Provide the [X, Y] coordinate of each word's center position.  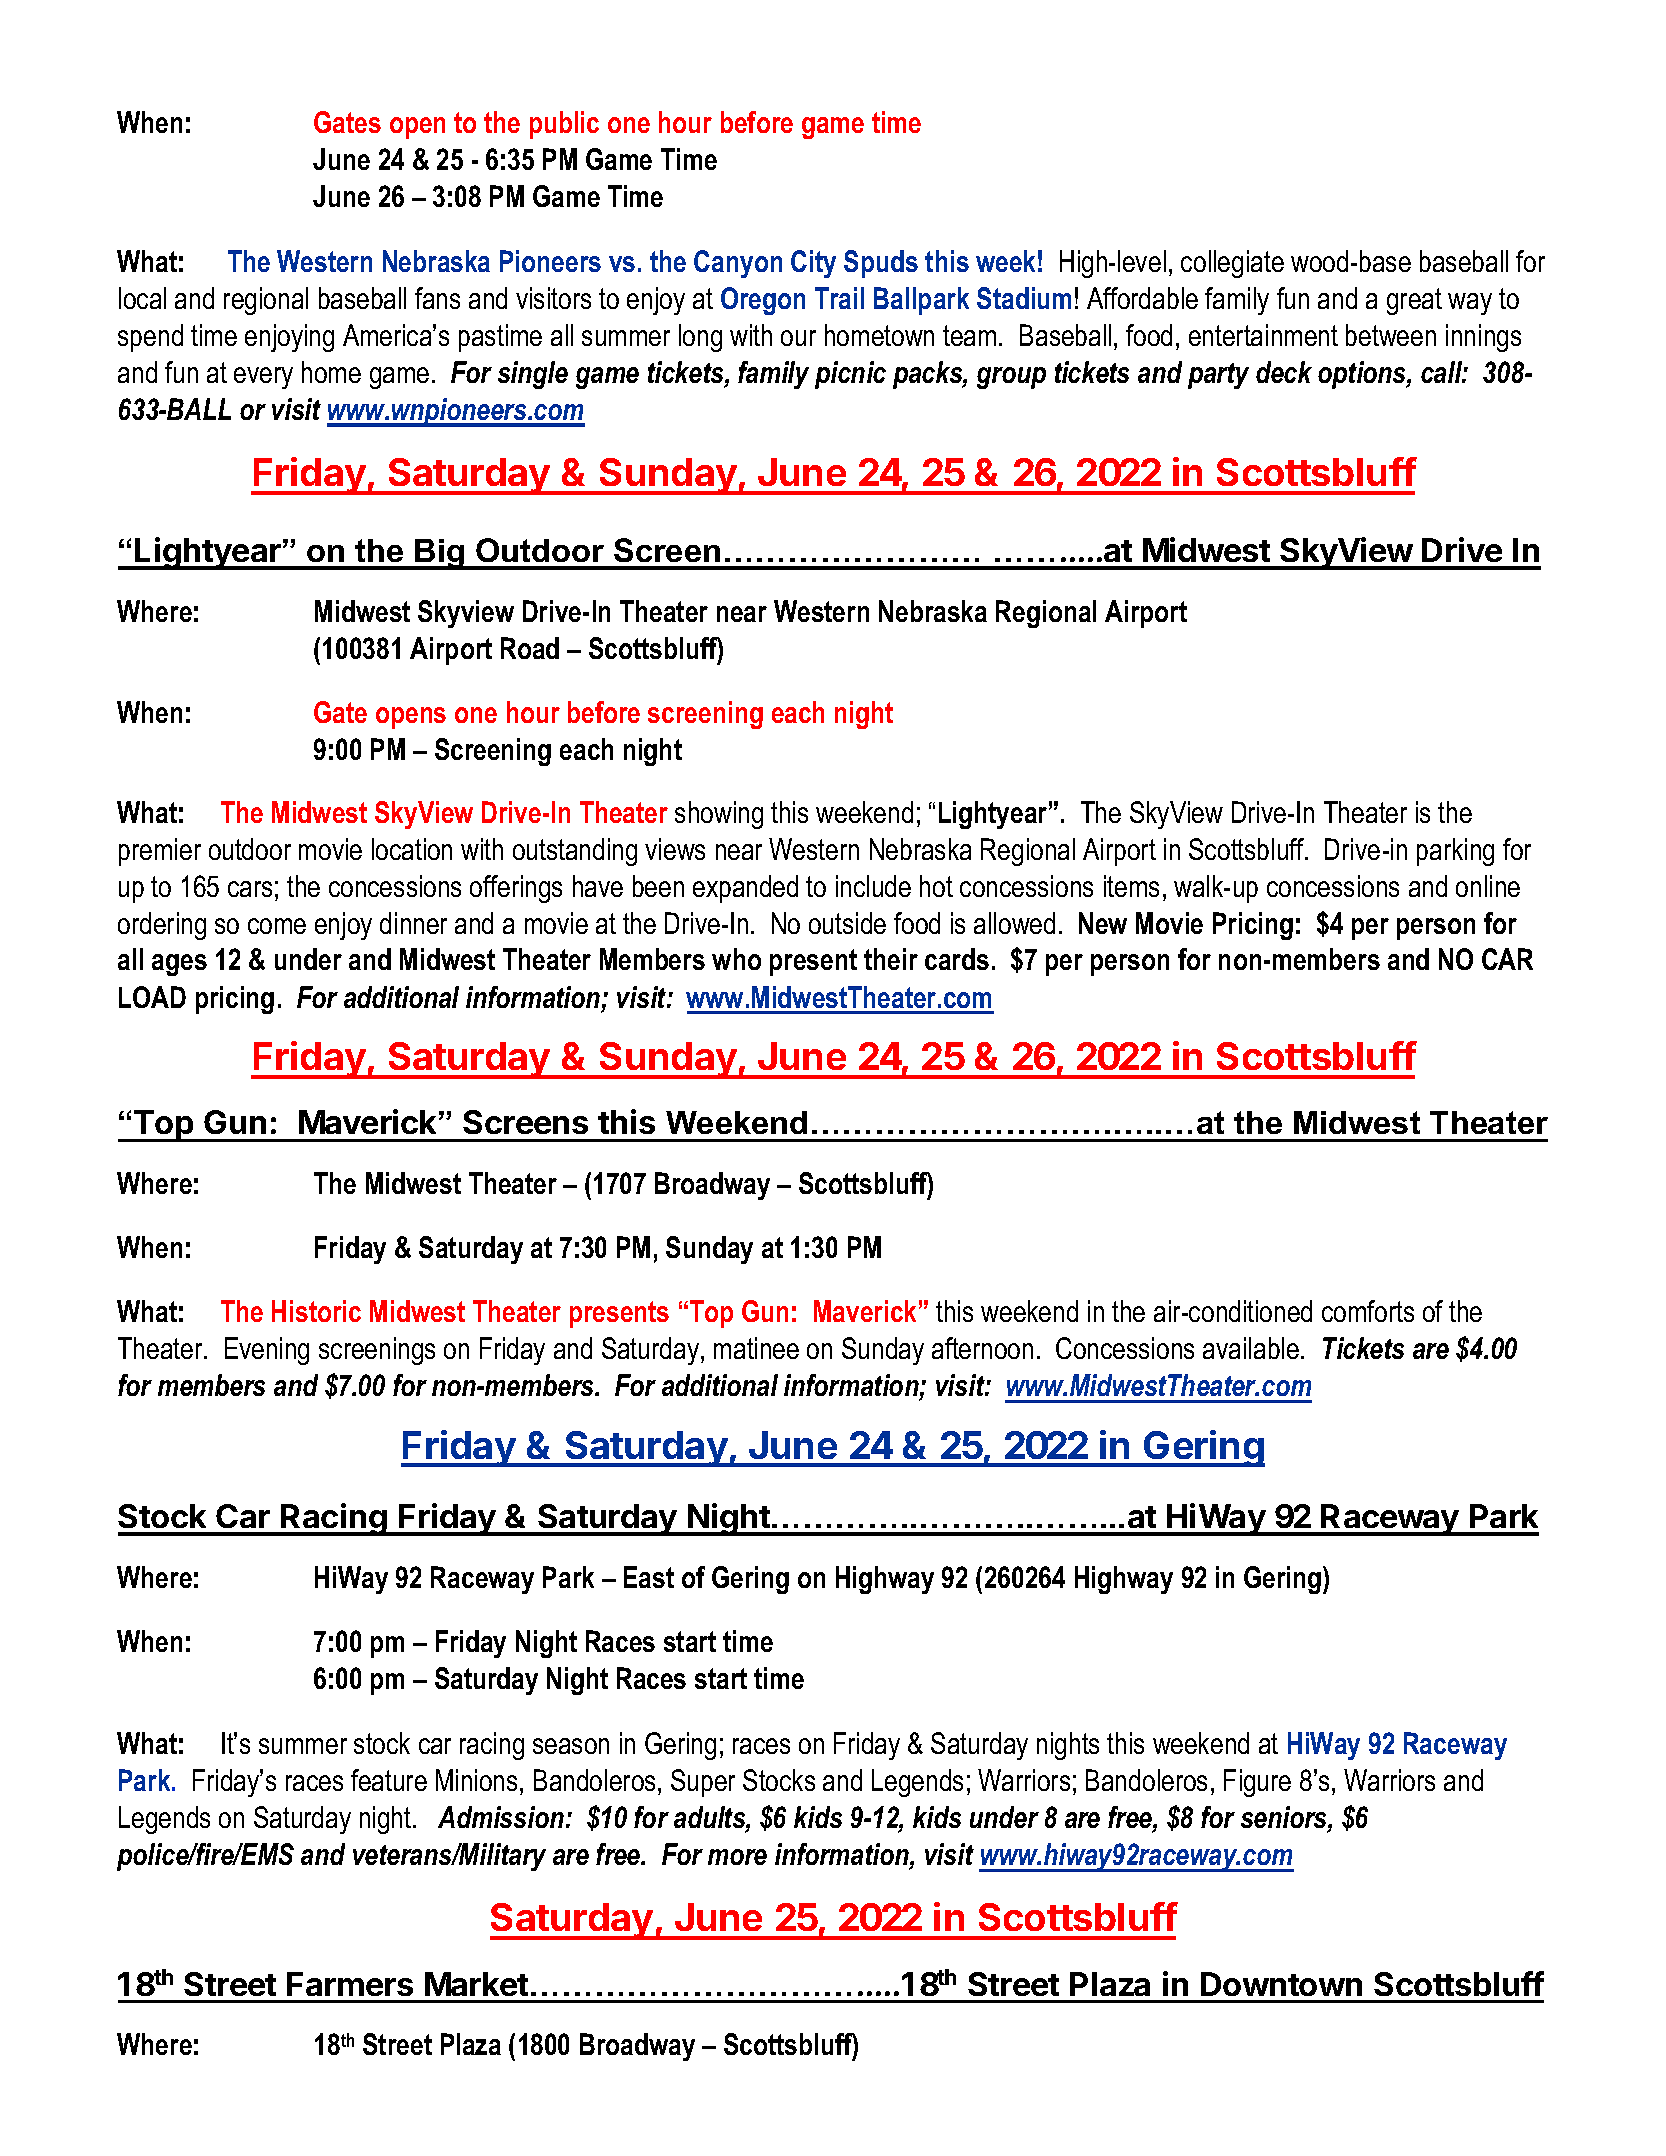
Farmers [350, 1984]
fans [437, 298]
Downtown [1281, 1984]
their [891, 959]
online [1488, 886]
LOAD [152, 997]
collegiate [1232, 264]
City [813, 264]
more [737, 1857]
